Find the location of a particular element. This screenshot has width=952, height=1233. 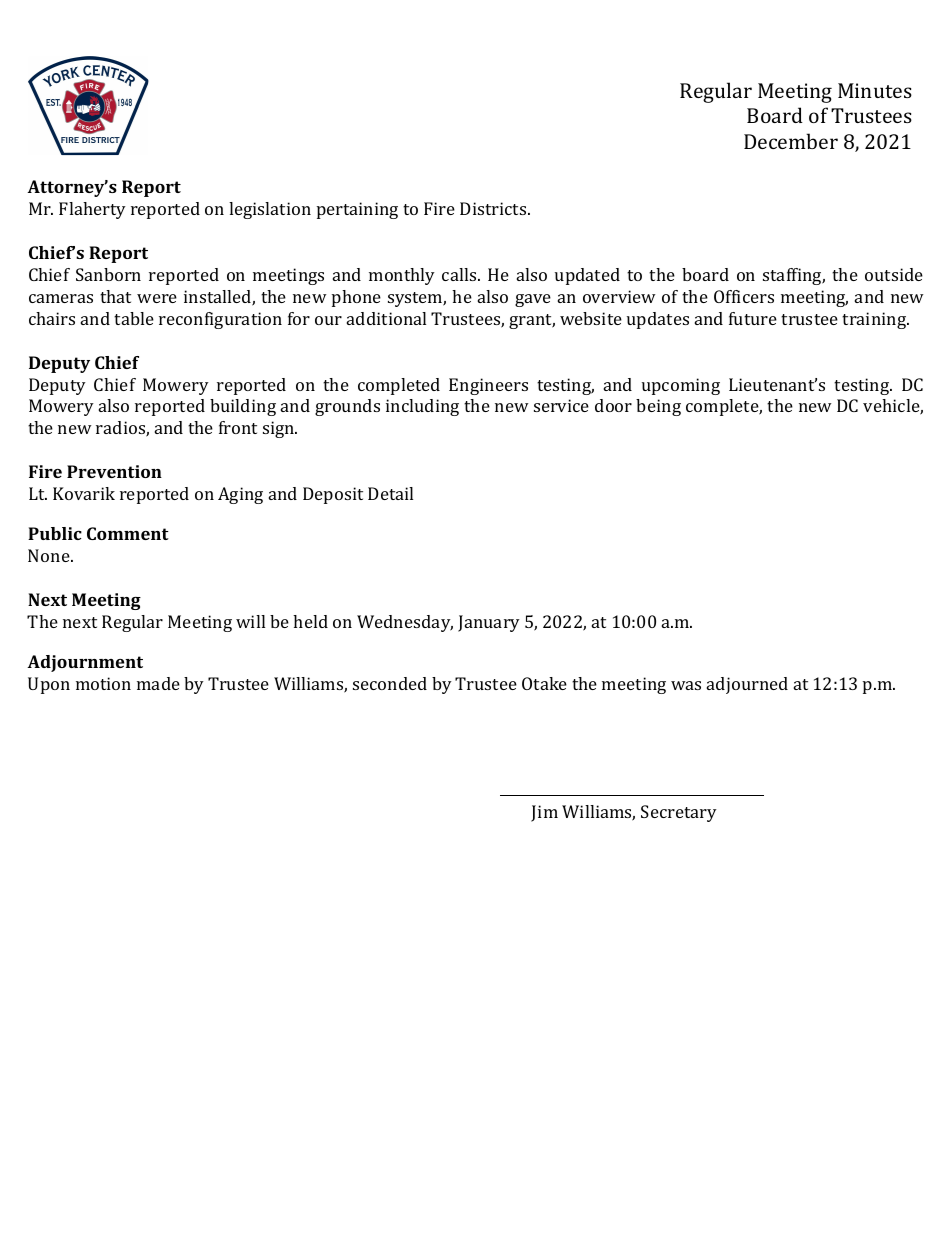

was is located at coordinates (686, 685).
